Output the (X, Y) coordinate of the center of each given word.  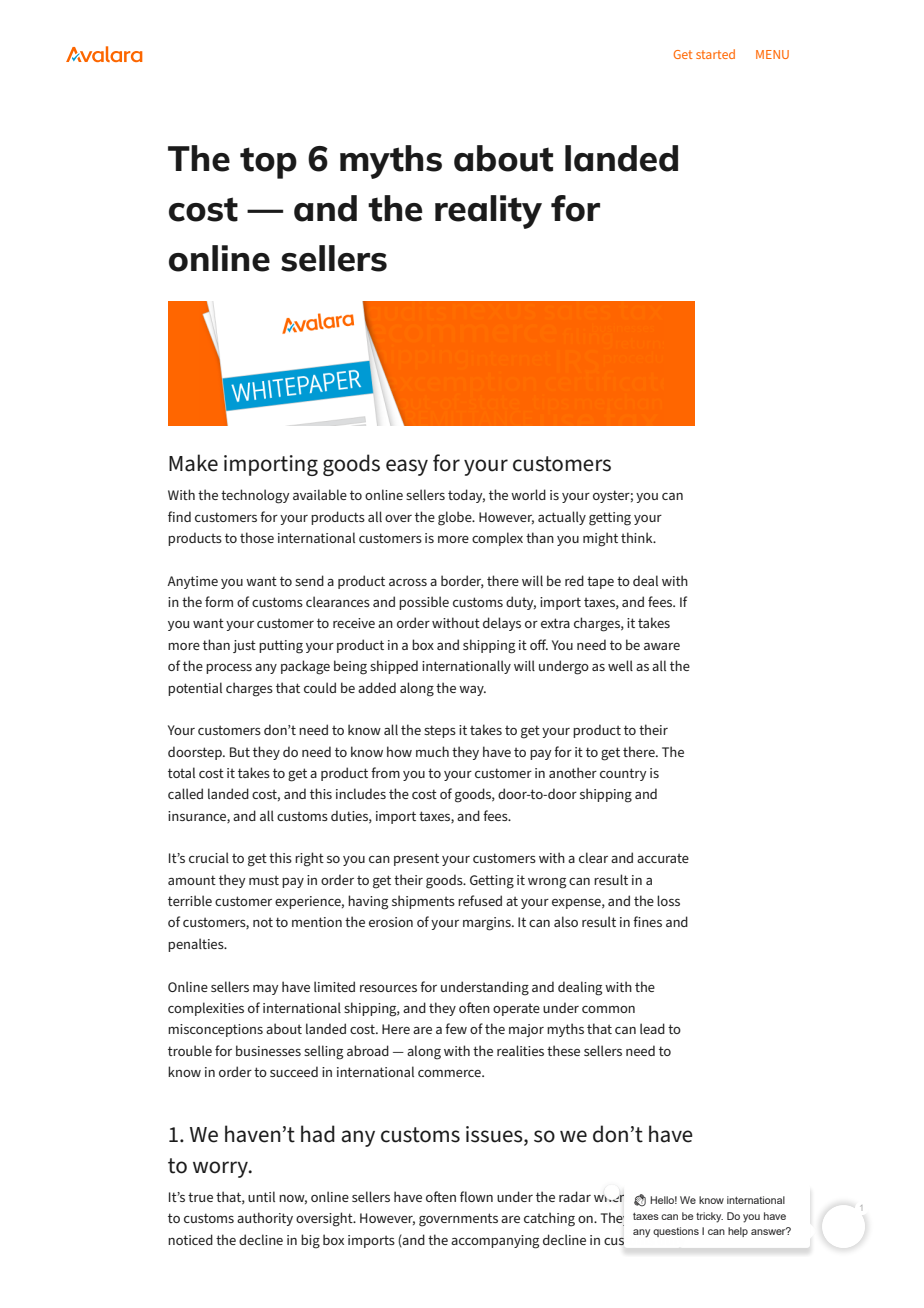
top (268, 163)
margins (488, 924)
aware (662, 646)
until (261, 1196)
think (638, 537)
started (715, 54)
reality (488, 212)
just (244, 646)
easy (407, 467)
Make (193, 463)
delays (502, 624)
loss (668, 900)
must (264, 880)
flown (476, 1196)
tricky (709, 1217)
